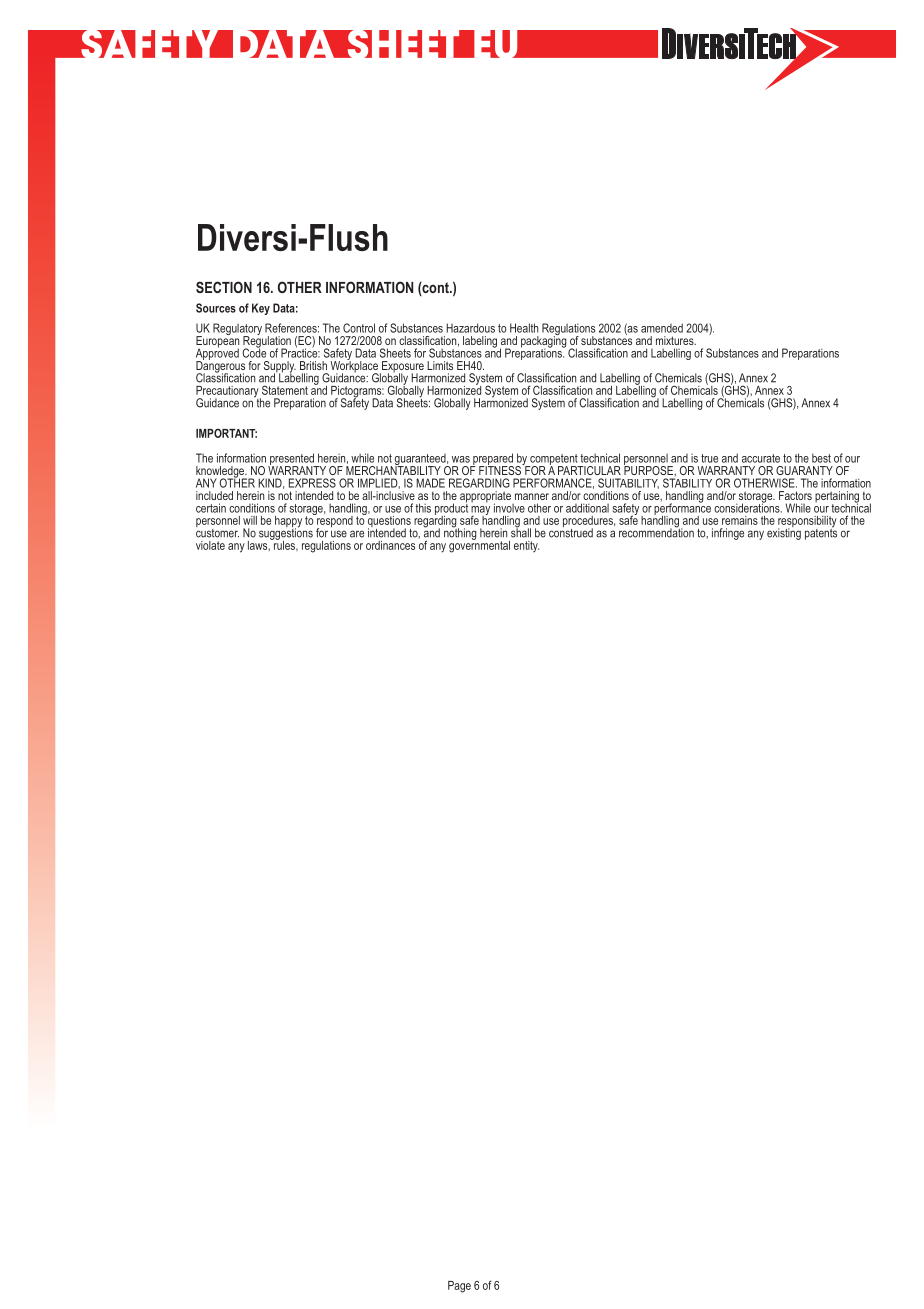  What do you see at coordinates (526, 546) in the screenshot?
I see `entity` at bounding box center [526, 546].
